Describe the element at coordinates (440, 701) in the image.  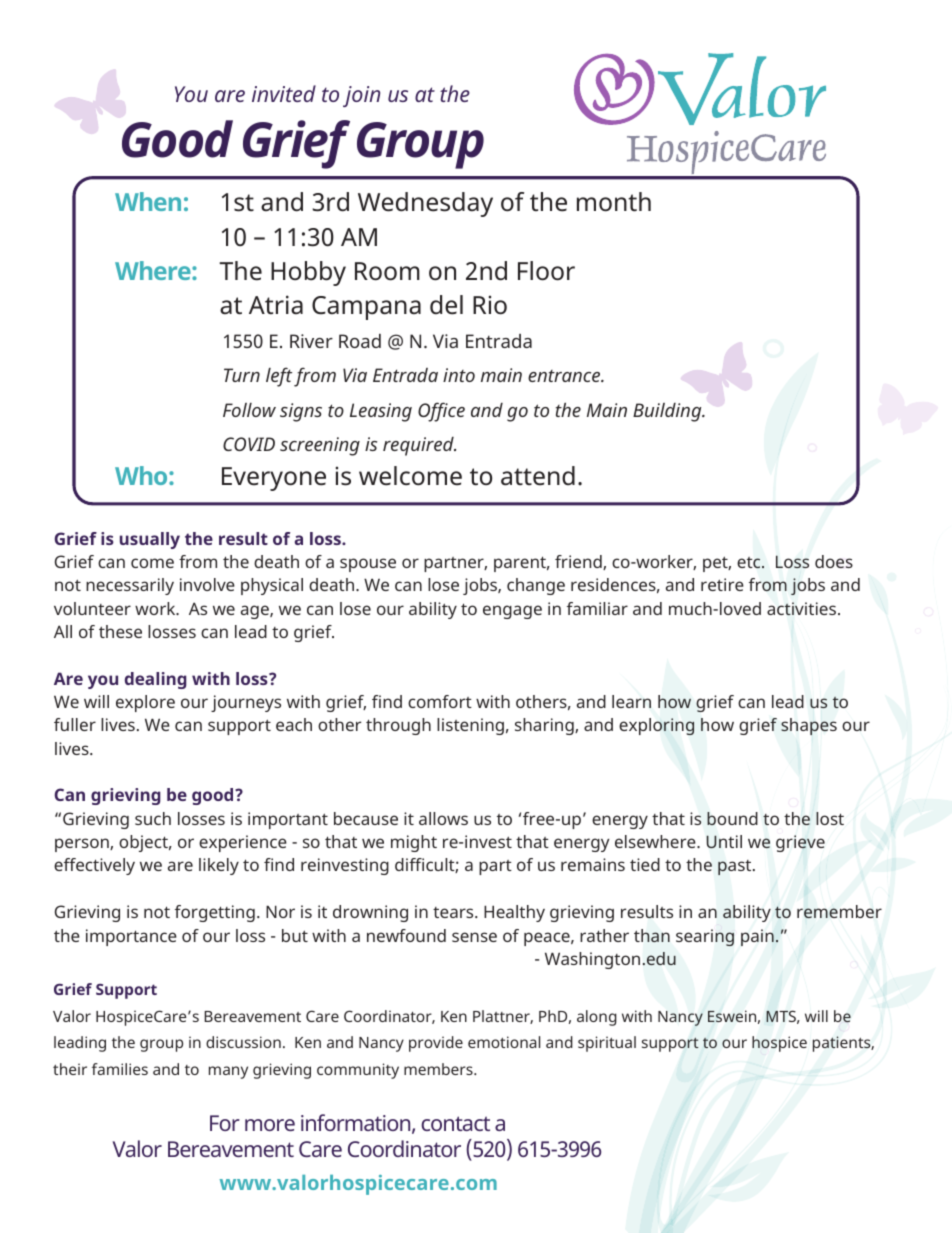
I see `comfort` at that location.
